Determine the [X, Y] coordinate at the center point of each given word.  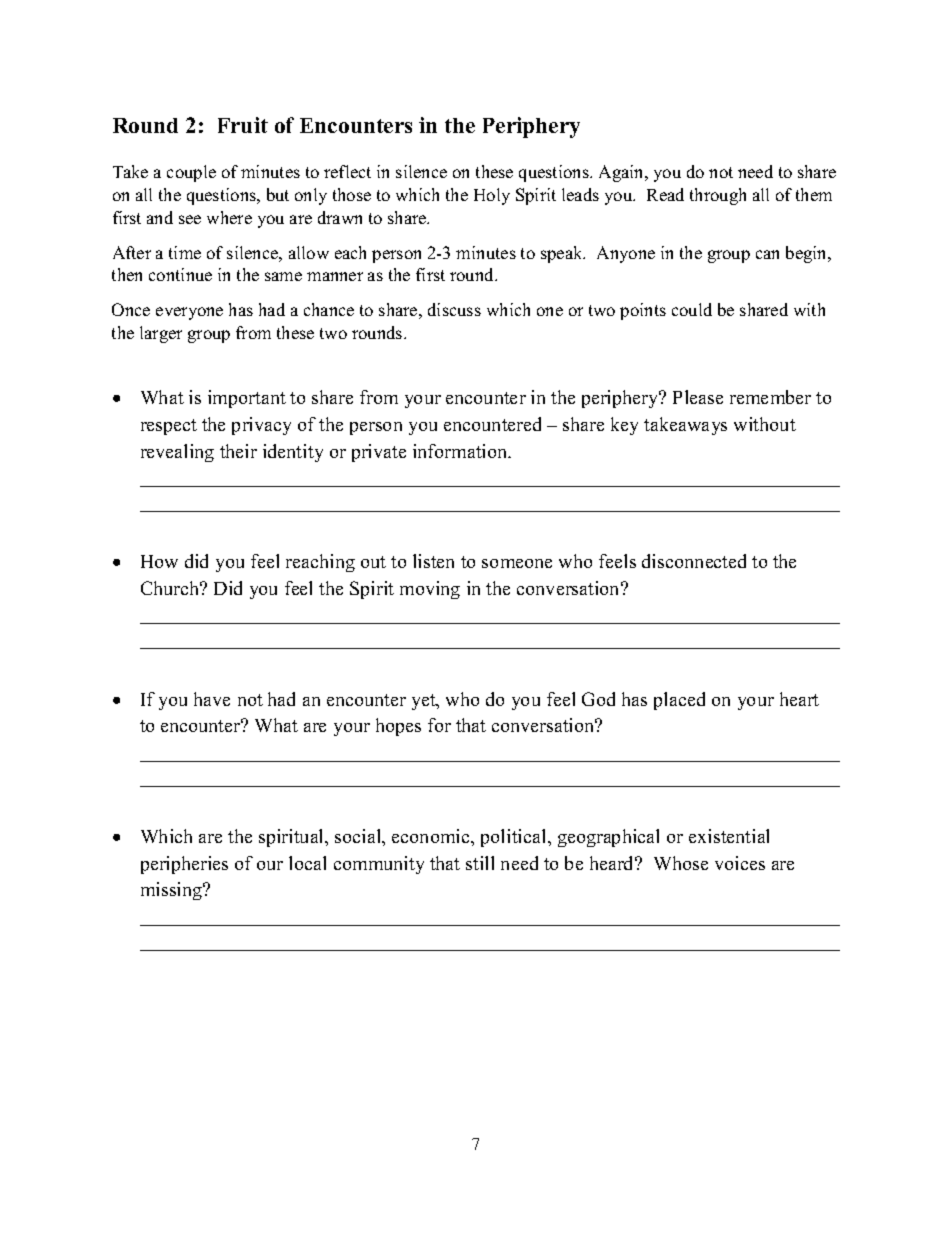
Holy [492, 196]
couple [191, 173]
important [247, 399]
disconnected [694, 561]
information [461, 451]
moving [430, 590]
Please [698, 397]
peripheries [184, 865]
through [718, 196]
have [212, 699]
